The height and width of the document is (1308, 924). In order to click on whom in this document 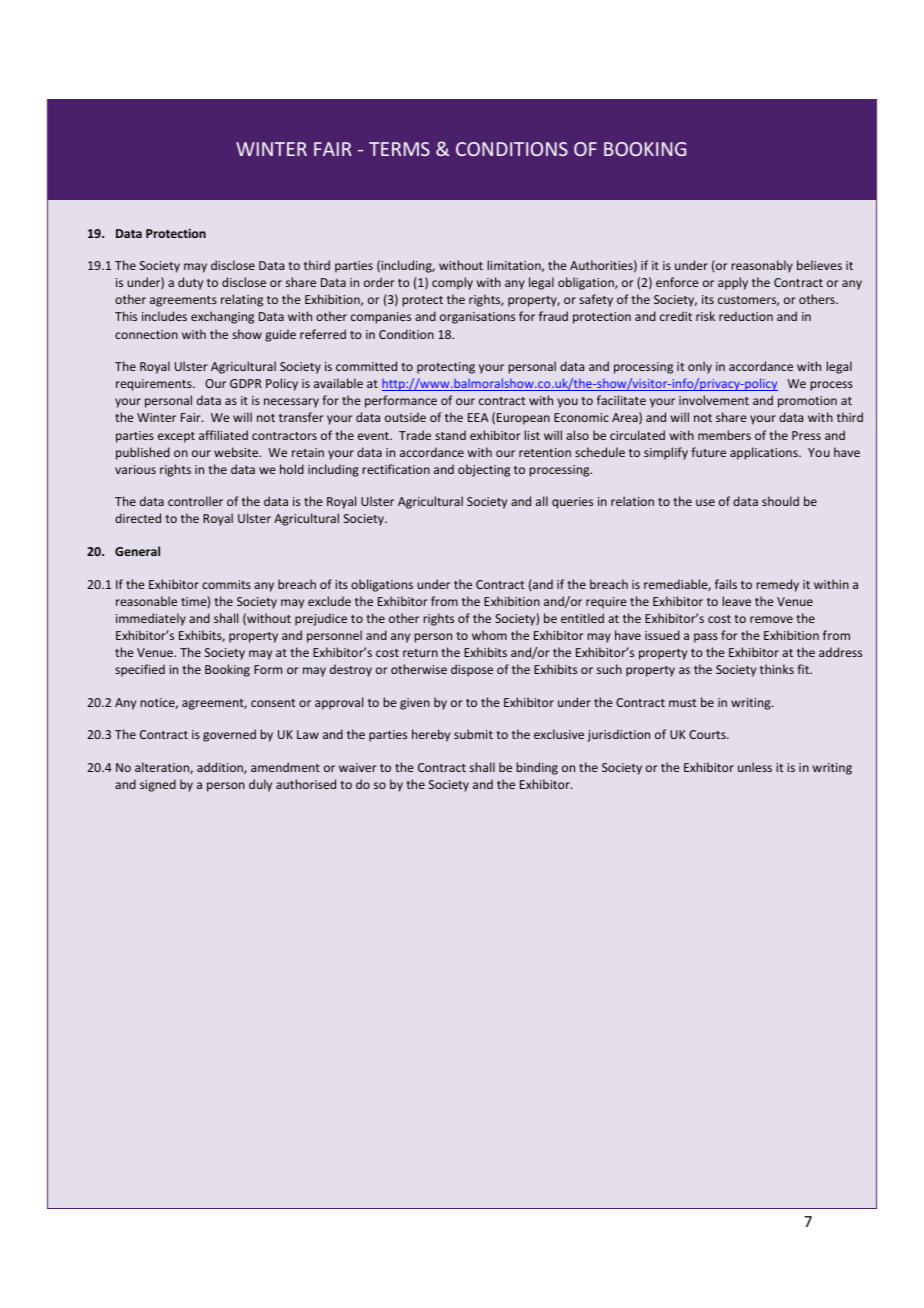, I will do `click(489, 635)`.
